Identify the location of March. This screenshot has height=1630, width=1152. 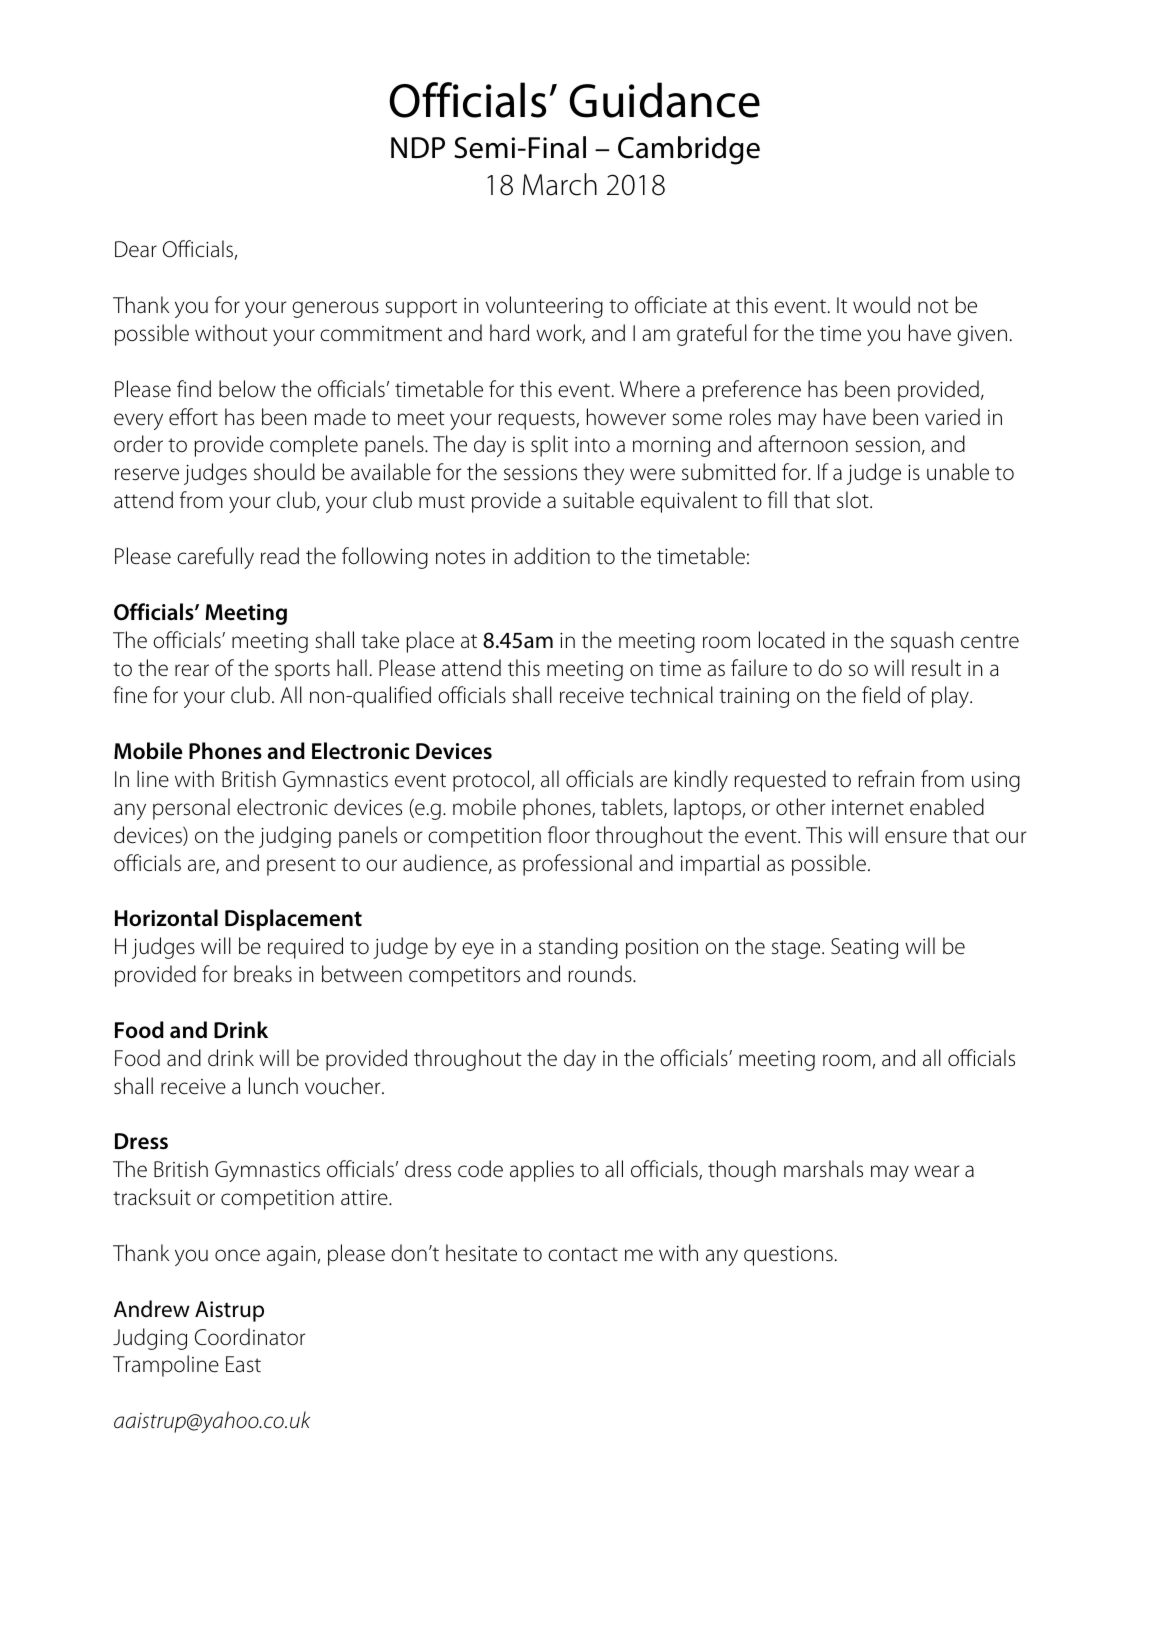
(560, 184).
